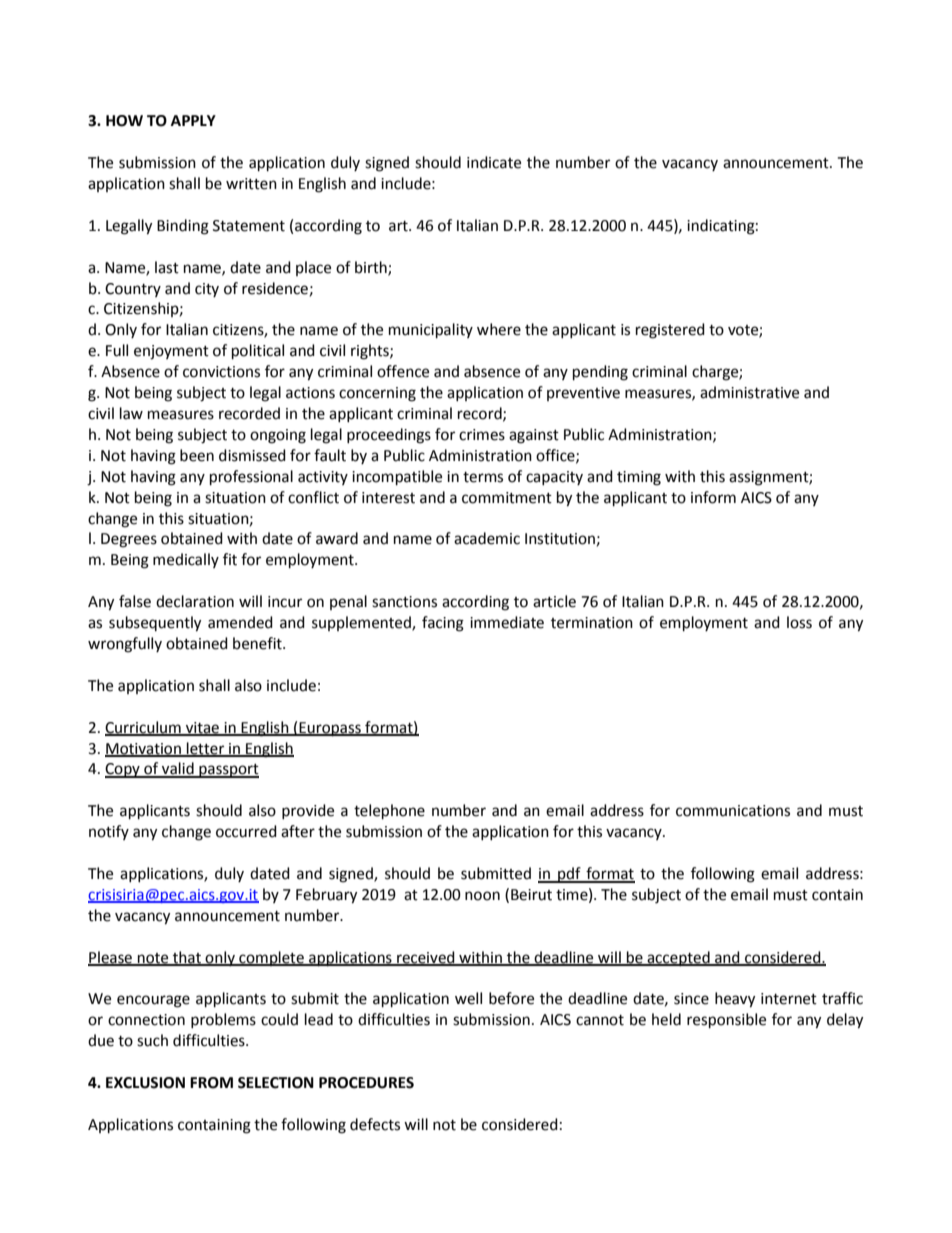 Image resolution: width=952 pixels, height=1233 pixels. What do you see at coordinates (494, 162) in the page?
I see `indicate` at bounding box center [494, 162].
